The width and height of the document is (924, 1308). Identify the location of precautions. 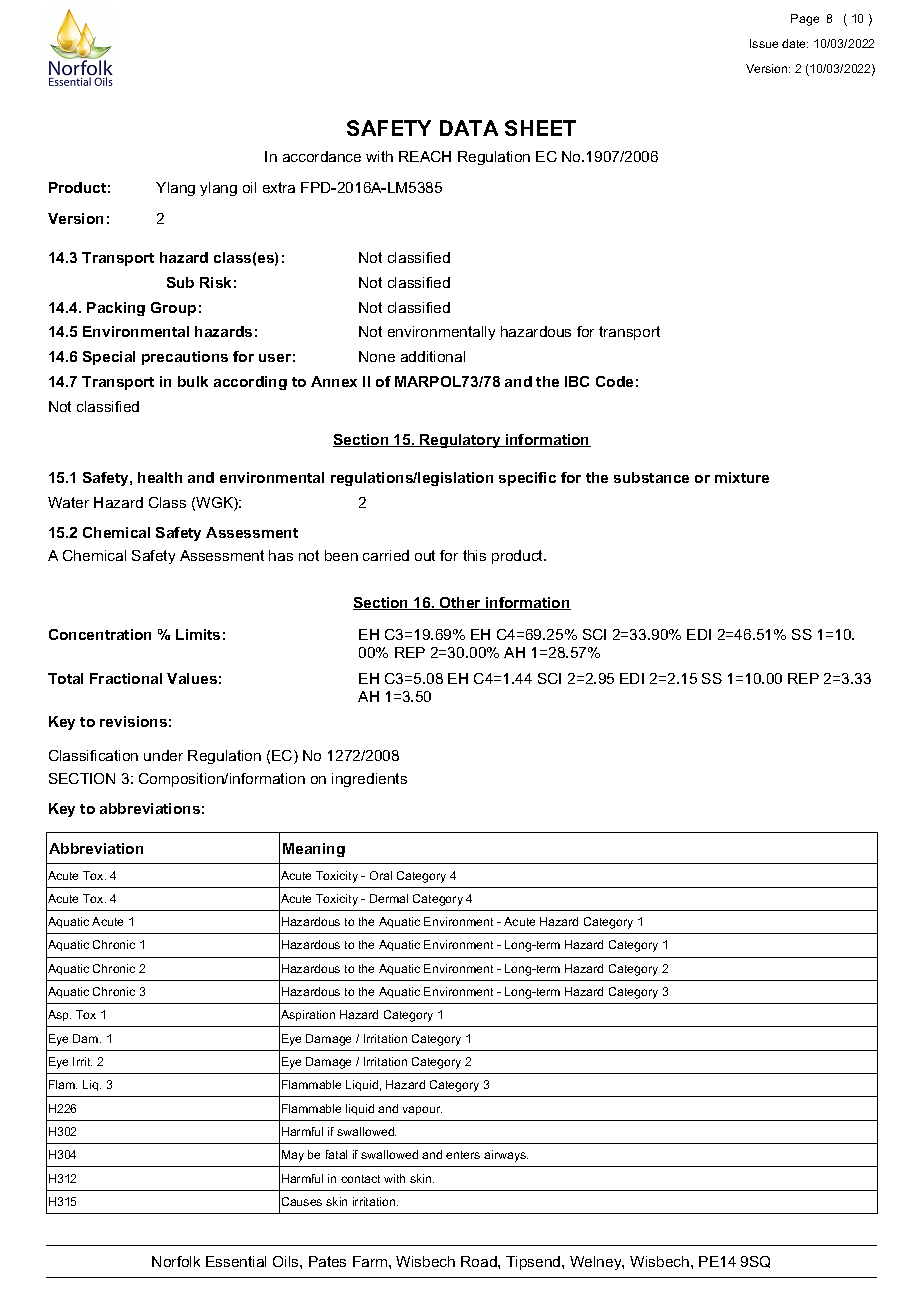
(185, 358).
